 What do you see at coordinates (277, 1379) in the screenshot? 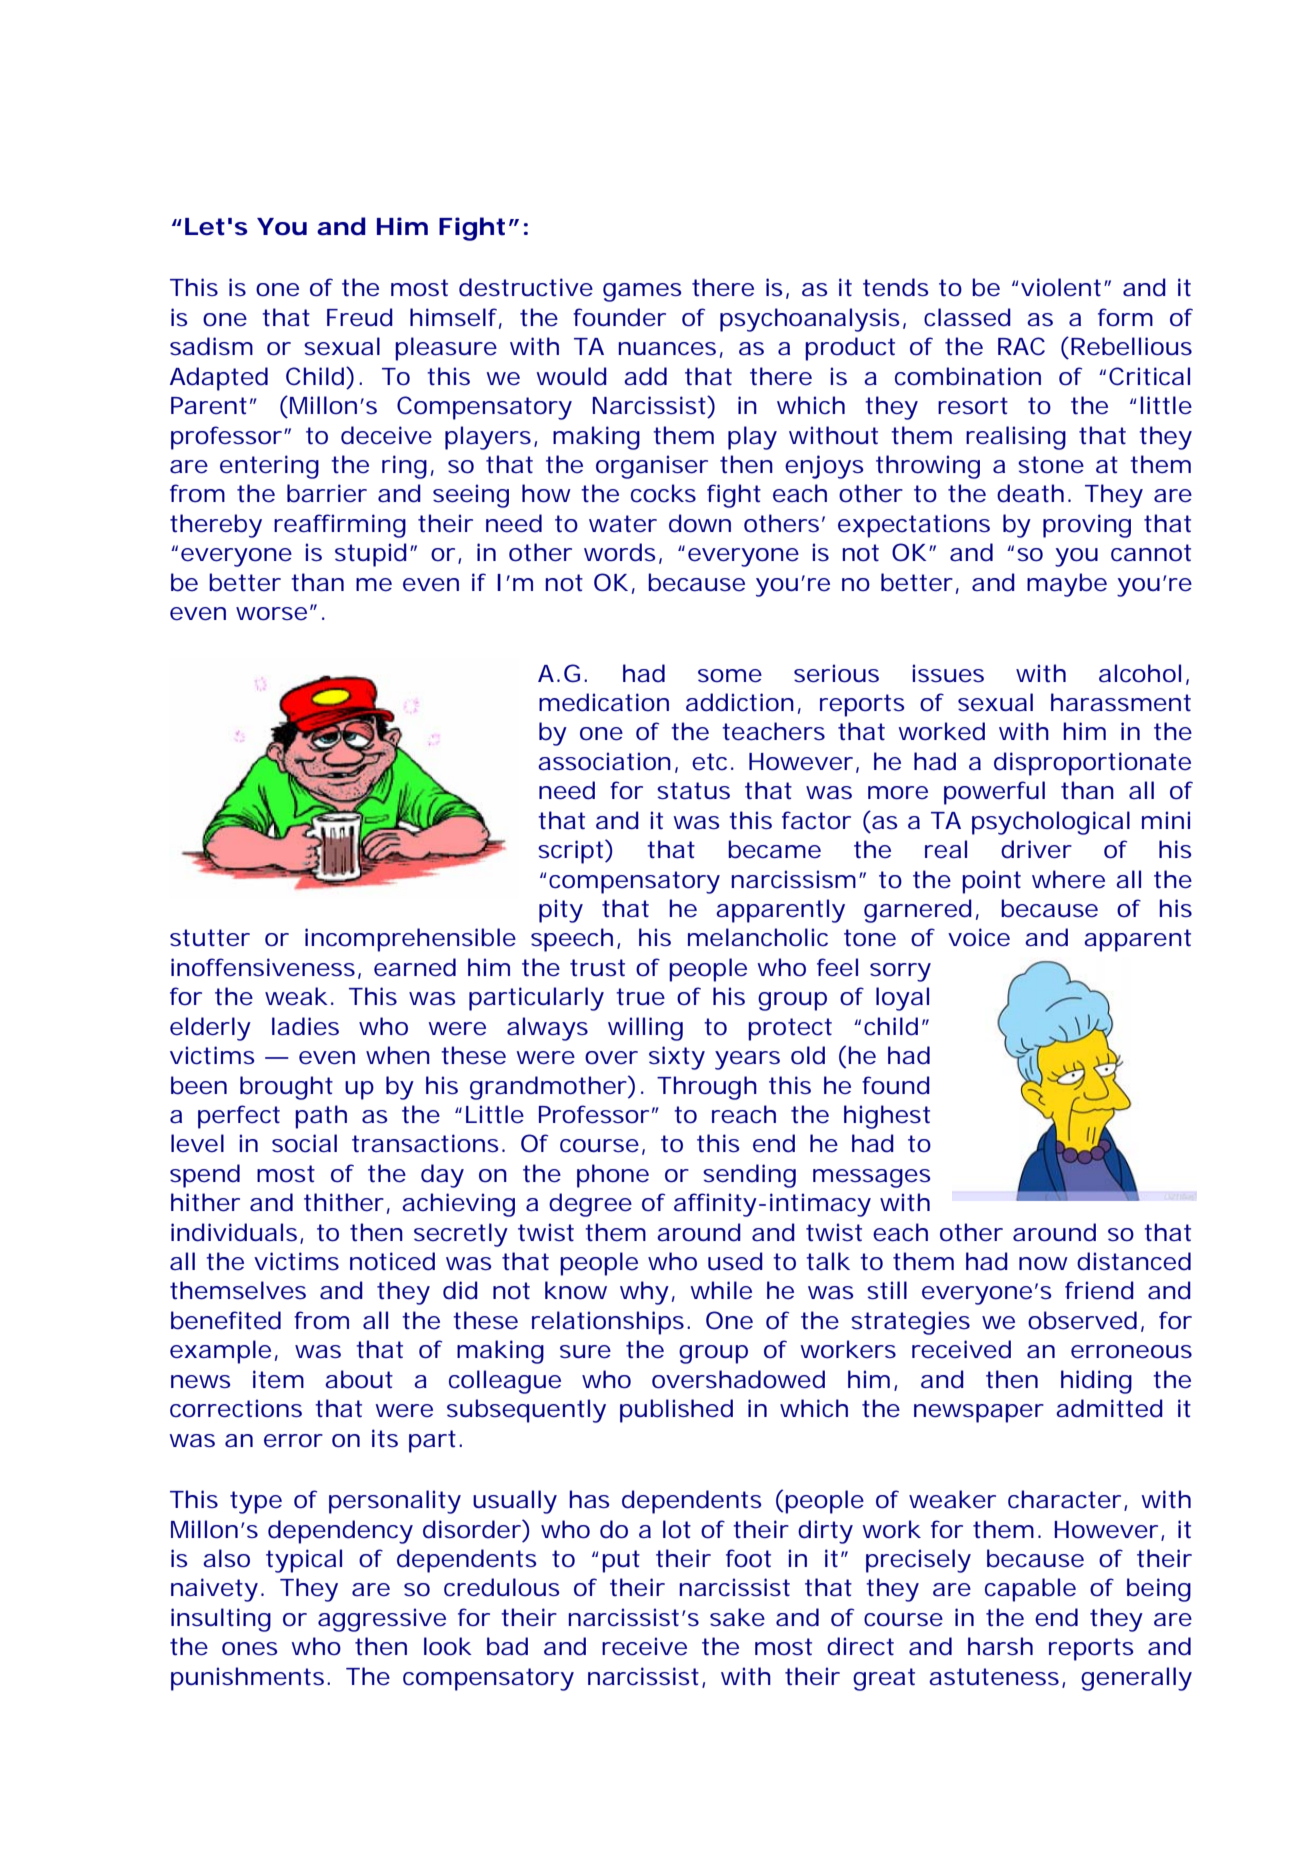
I see `item` at bounding box center [277, 1379].
